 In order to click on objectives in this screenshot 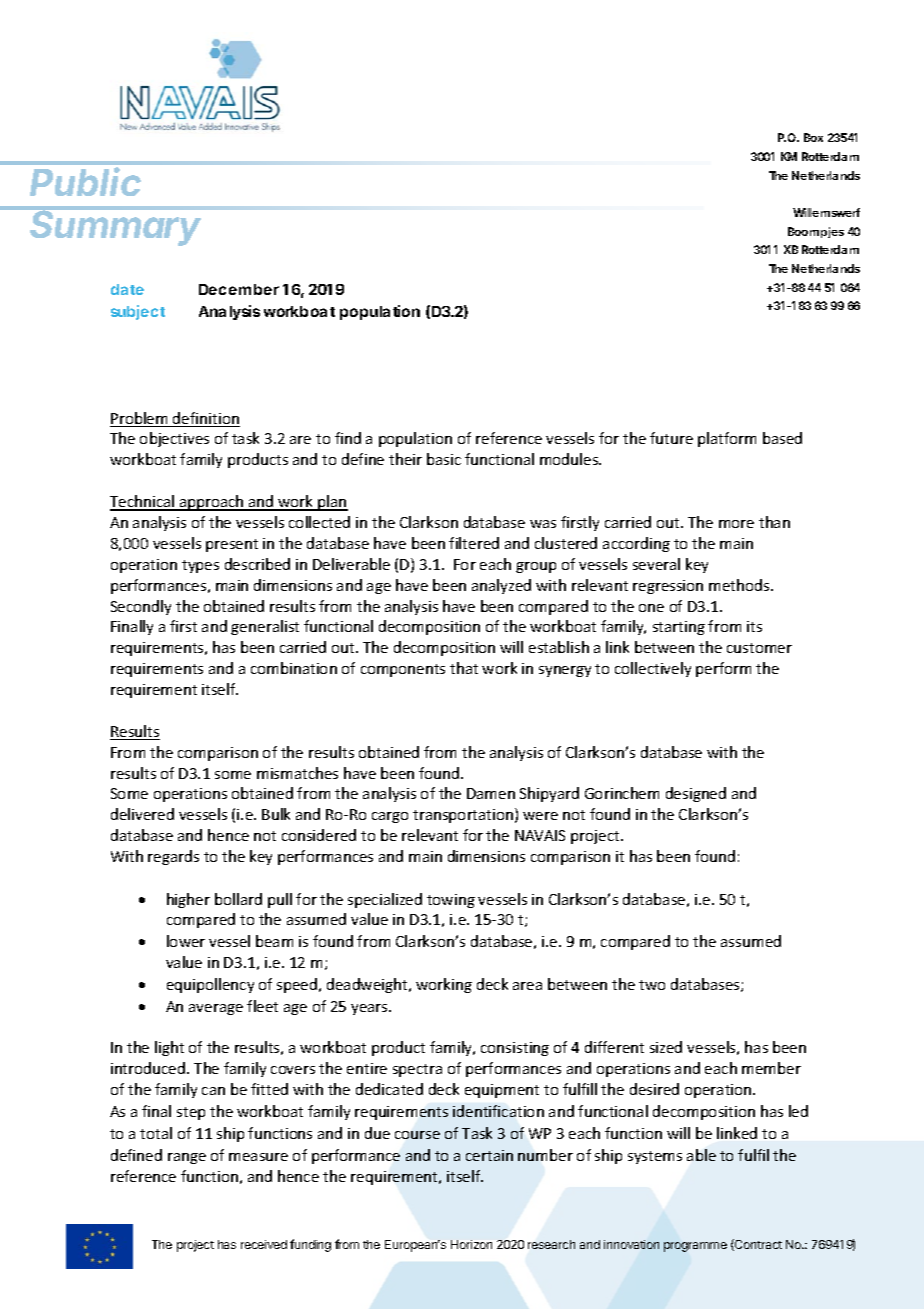, I will do `click(174, 439)`.
